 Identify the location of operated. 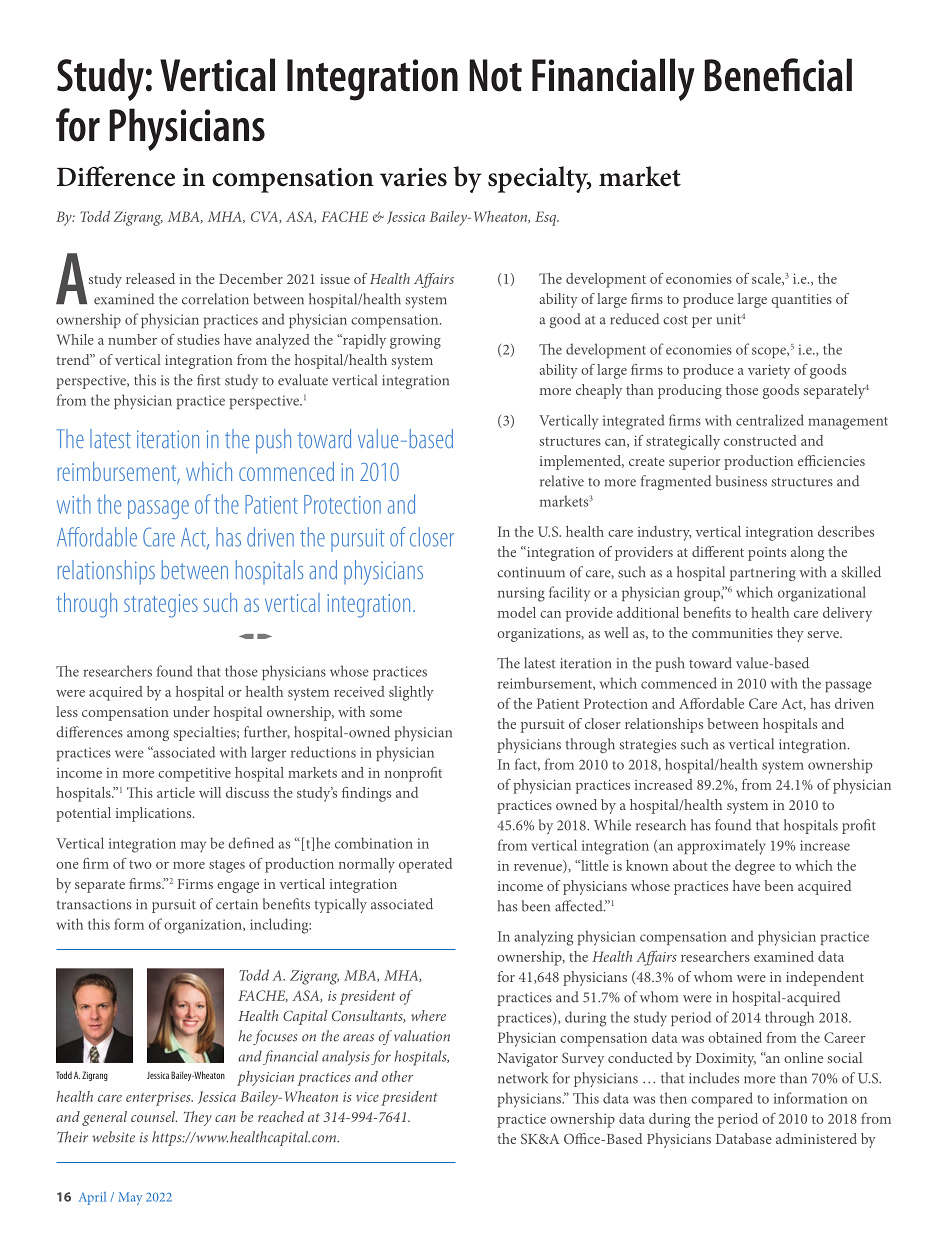
(425, 865).
